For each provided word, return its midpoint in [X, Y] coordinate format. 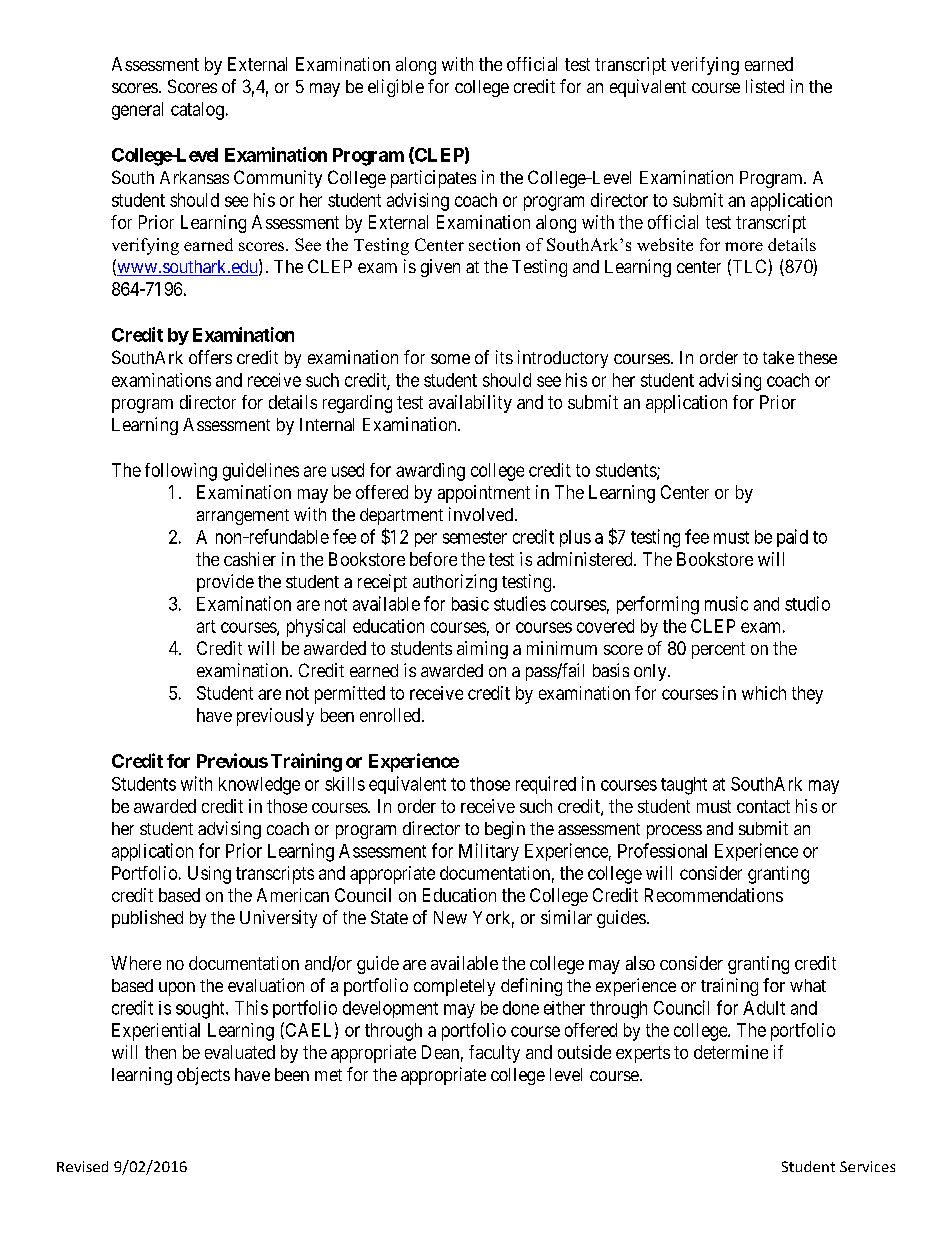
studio [807, 603]
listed [765, 86]
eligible [396, 88]
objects [203, 1076]
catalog [197, 111]
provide [225, 583]
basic [470, 604]
